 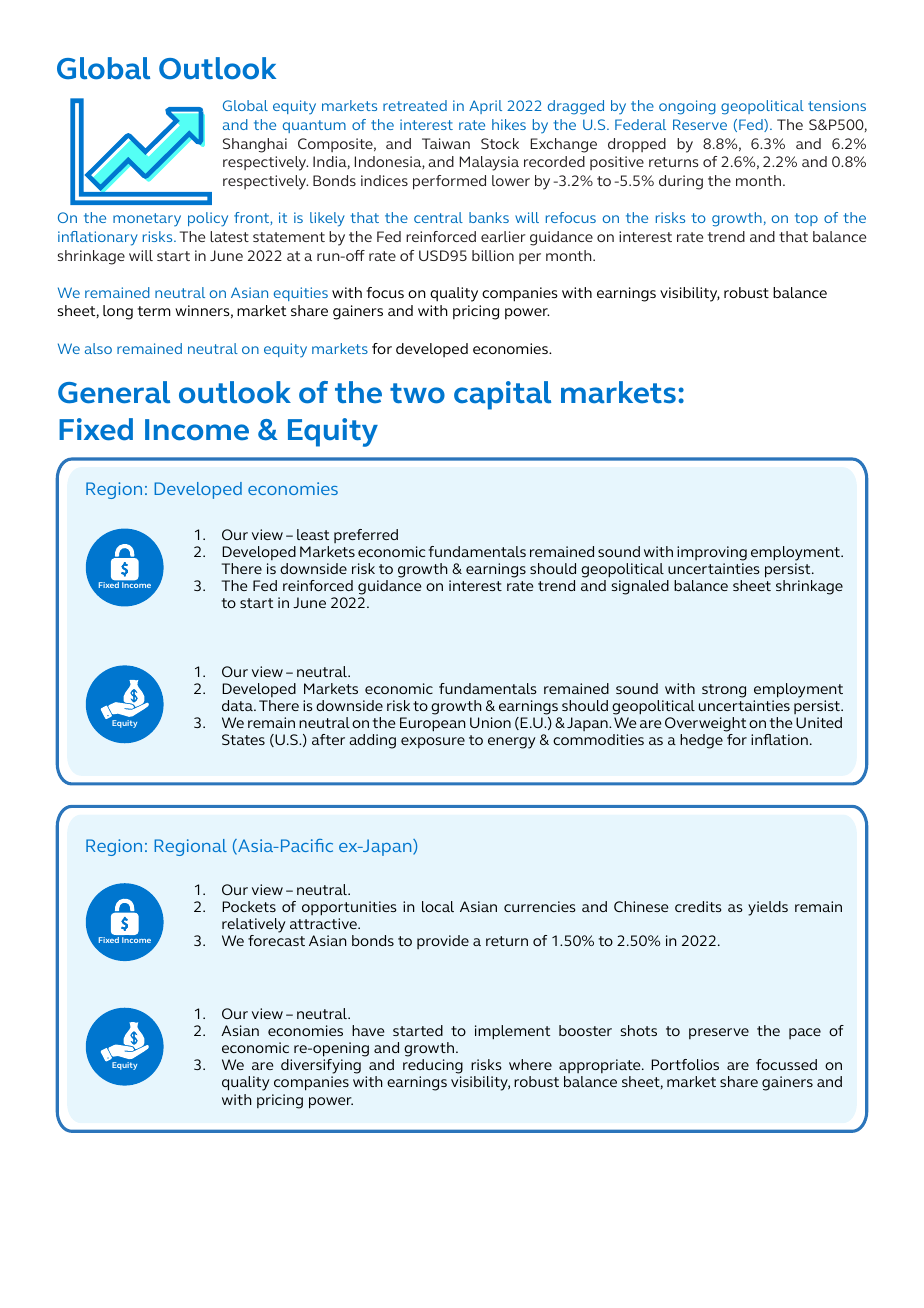 What do you see at coordinates (446, 143) in the document?
I see `Taiwan` at bounding box center [446, 143].
